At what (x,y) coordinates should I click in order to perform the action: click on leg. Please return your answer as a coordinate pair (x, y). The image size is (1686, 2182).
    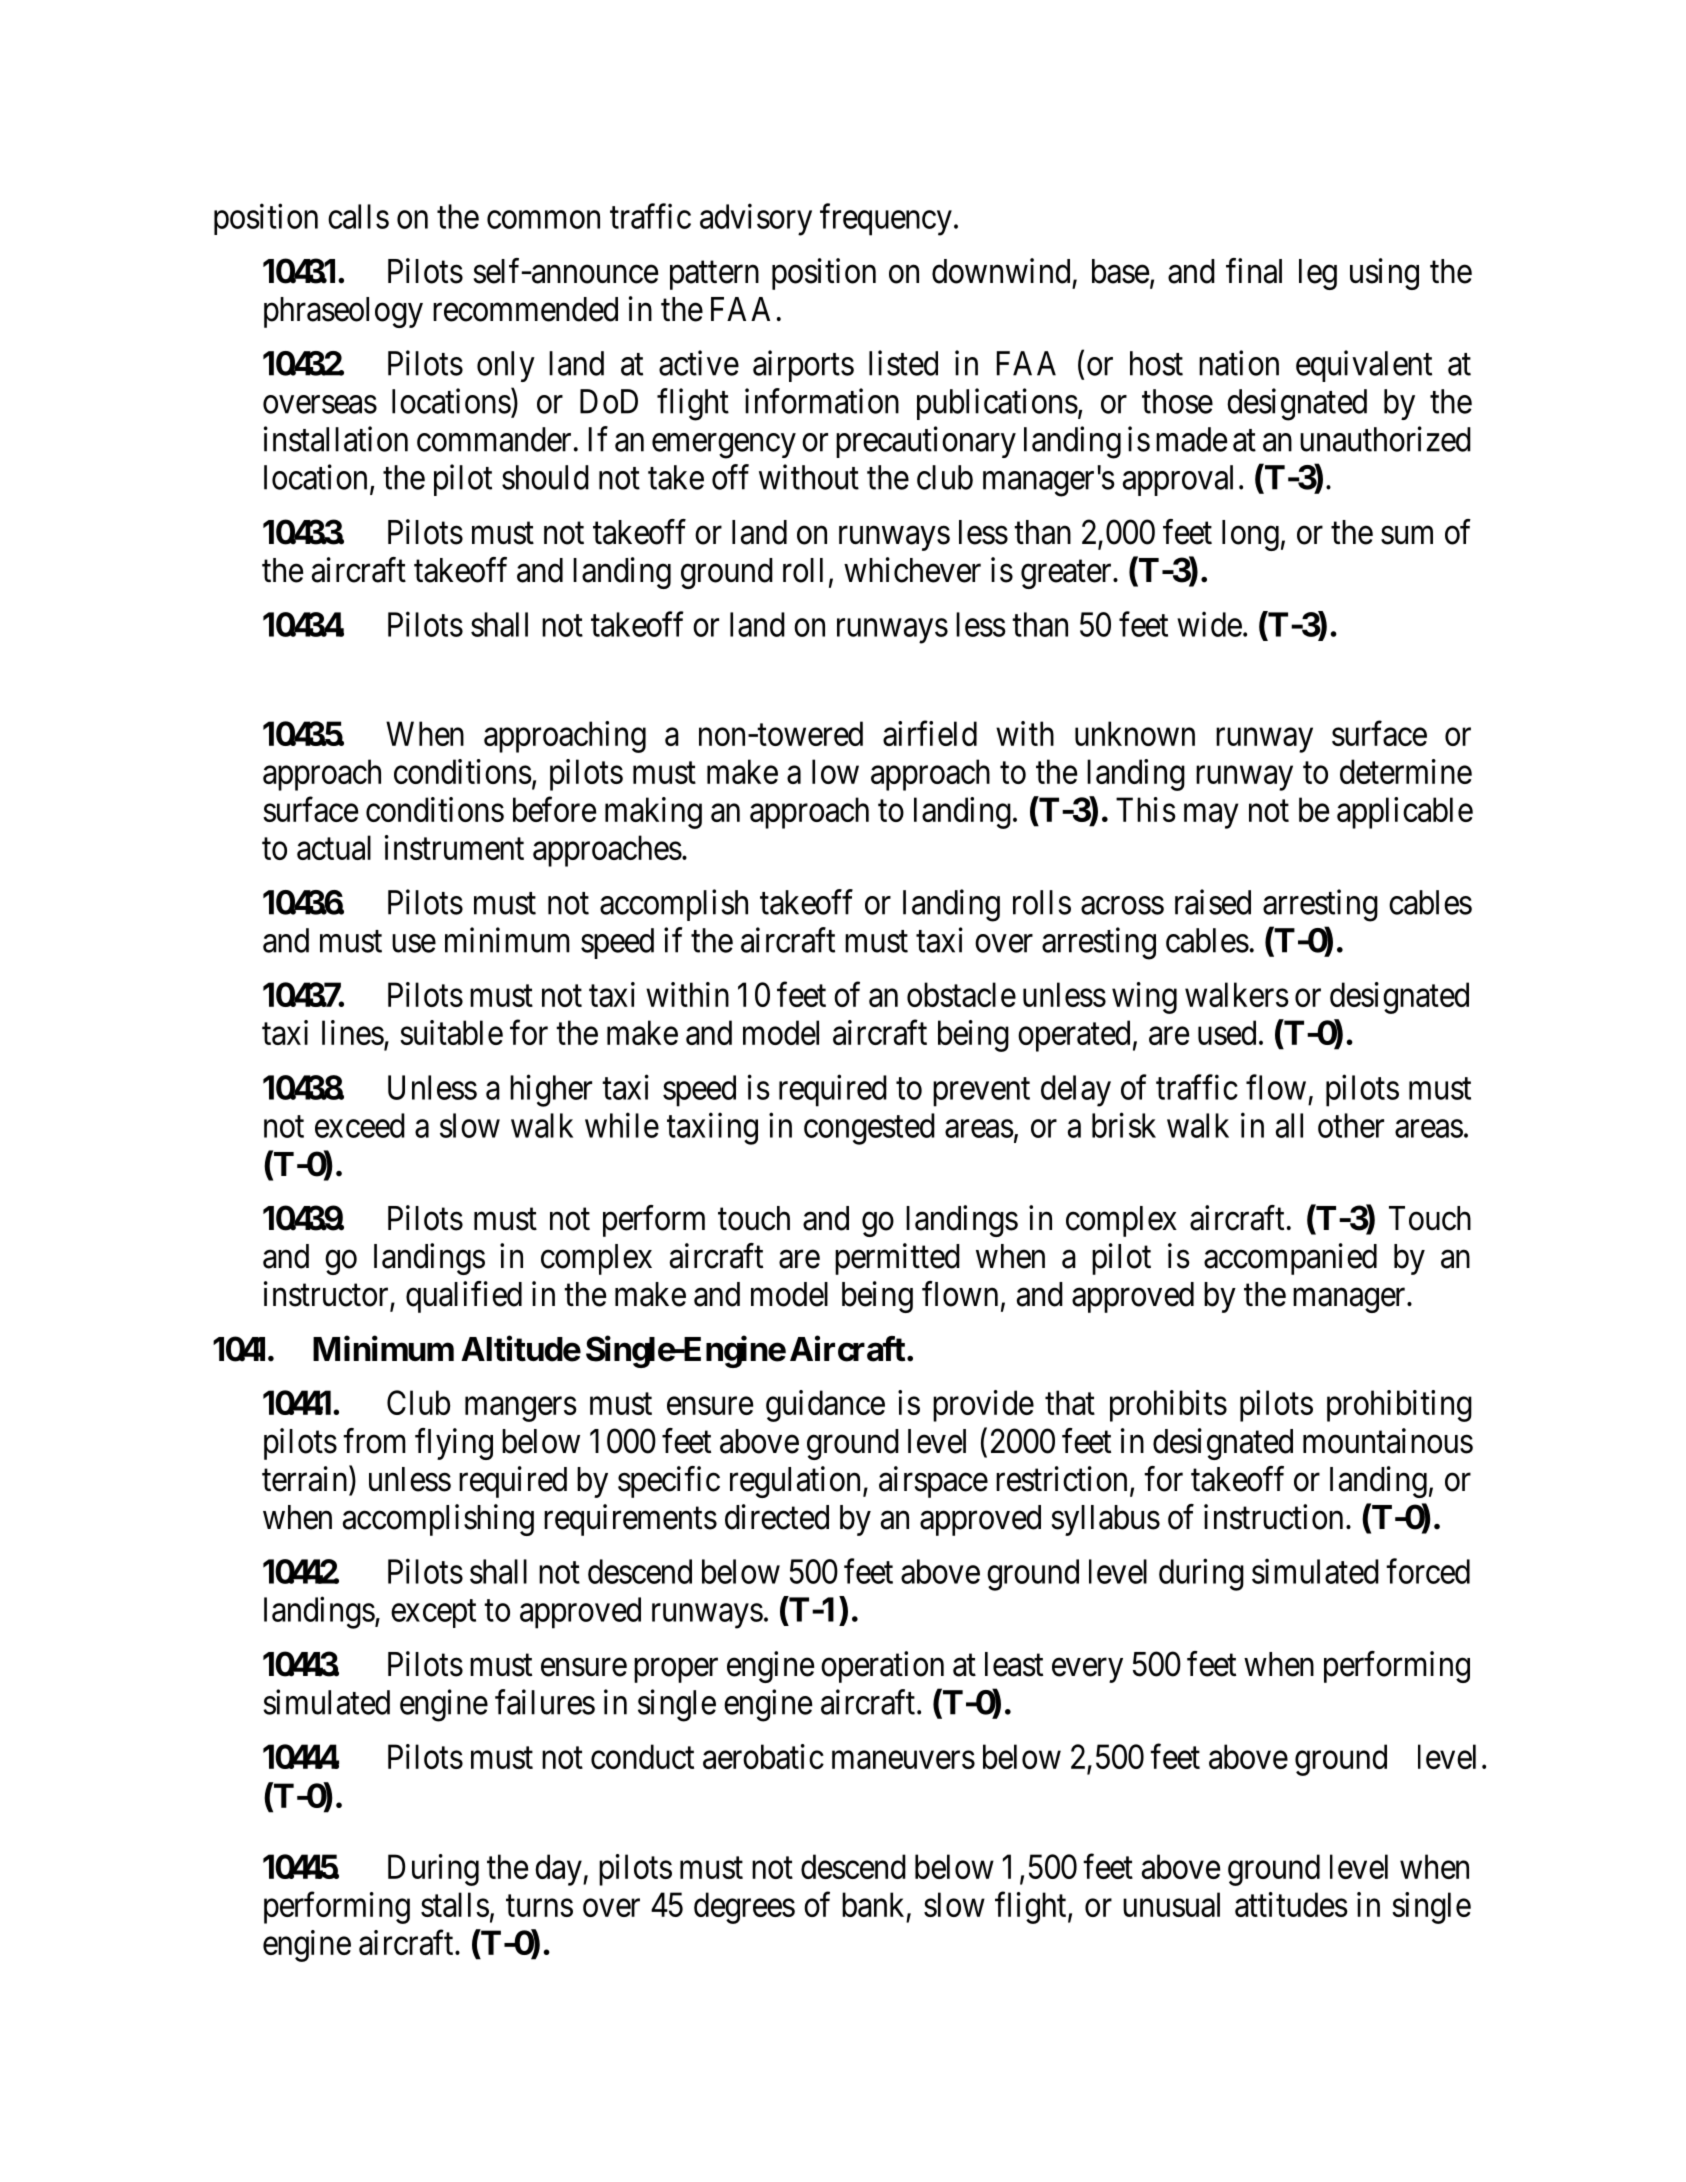
    Looking at the image, I should click on (1318, 274).
